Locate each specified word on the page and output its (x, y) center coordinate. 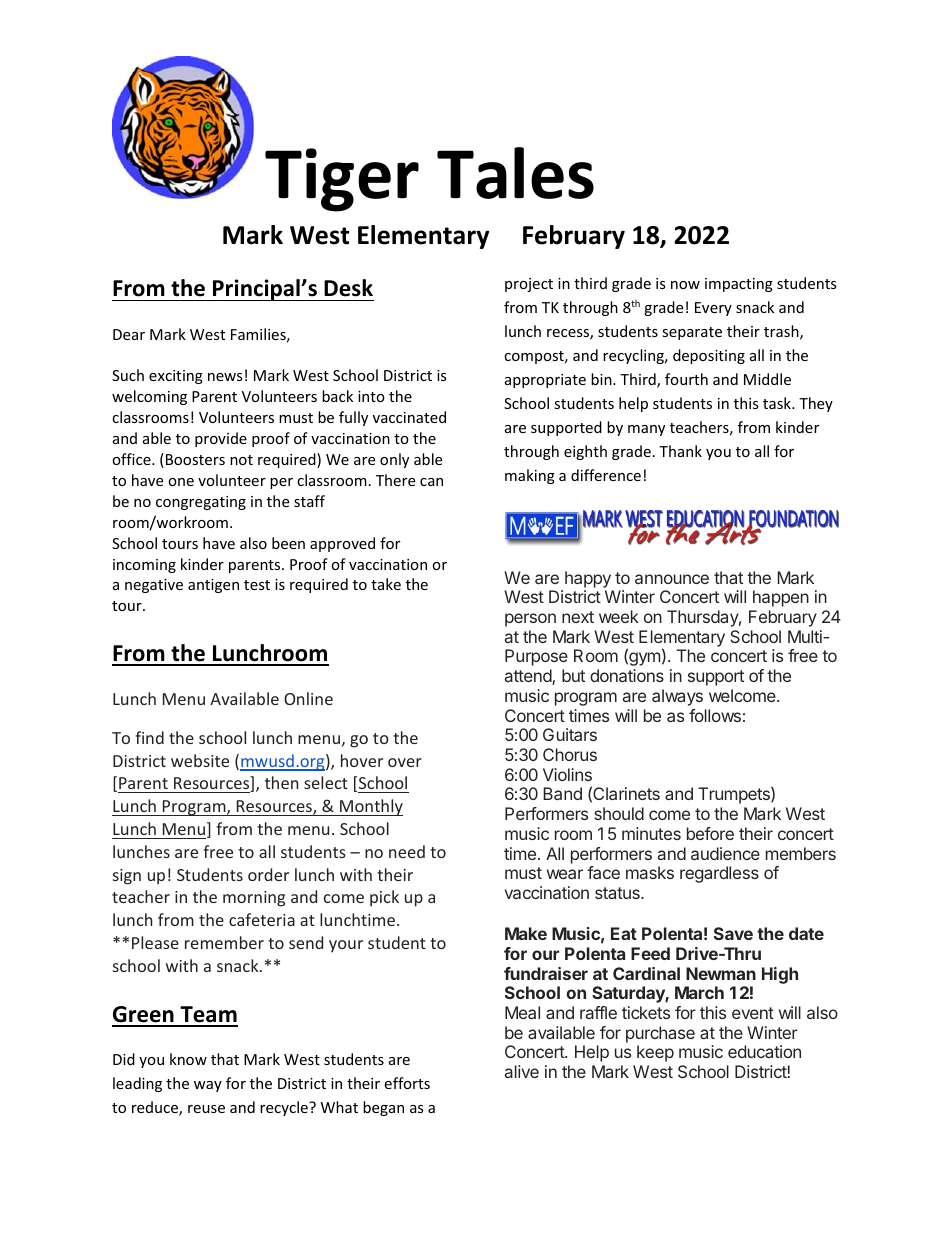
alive (522, 1071)
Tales (515, 173)
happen (781, 598)
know (188, 1059)
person (530, 620)
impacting (739, 285)
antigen (213, 586)
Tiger (342, 180)
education (764, 1051)
